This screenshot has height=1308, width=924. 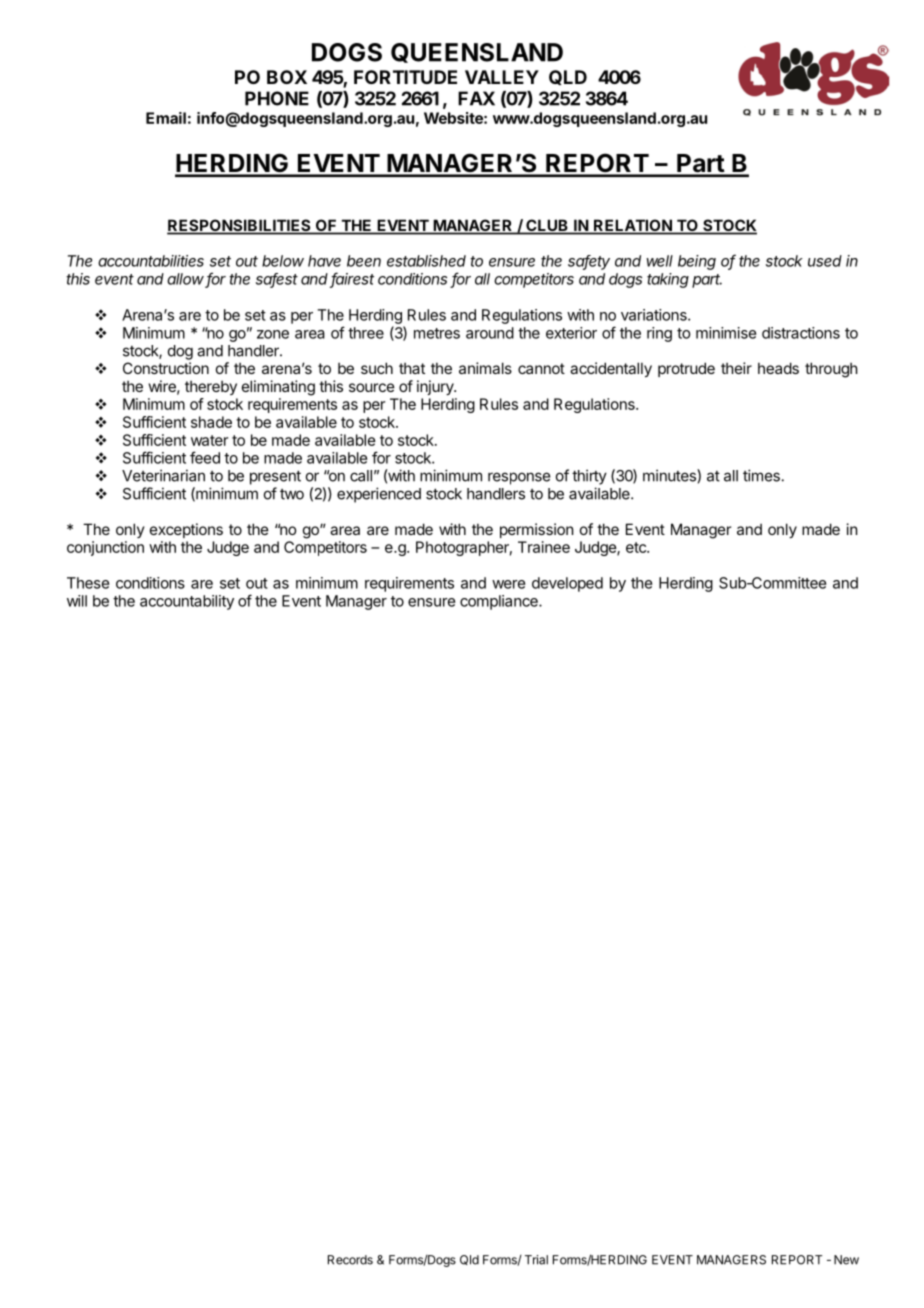 I want to click on etc, so click(x=637, y=547).
